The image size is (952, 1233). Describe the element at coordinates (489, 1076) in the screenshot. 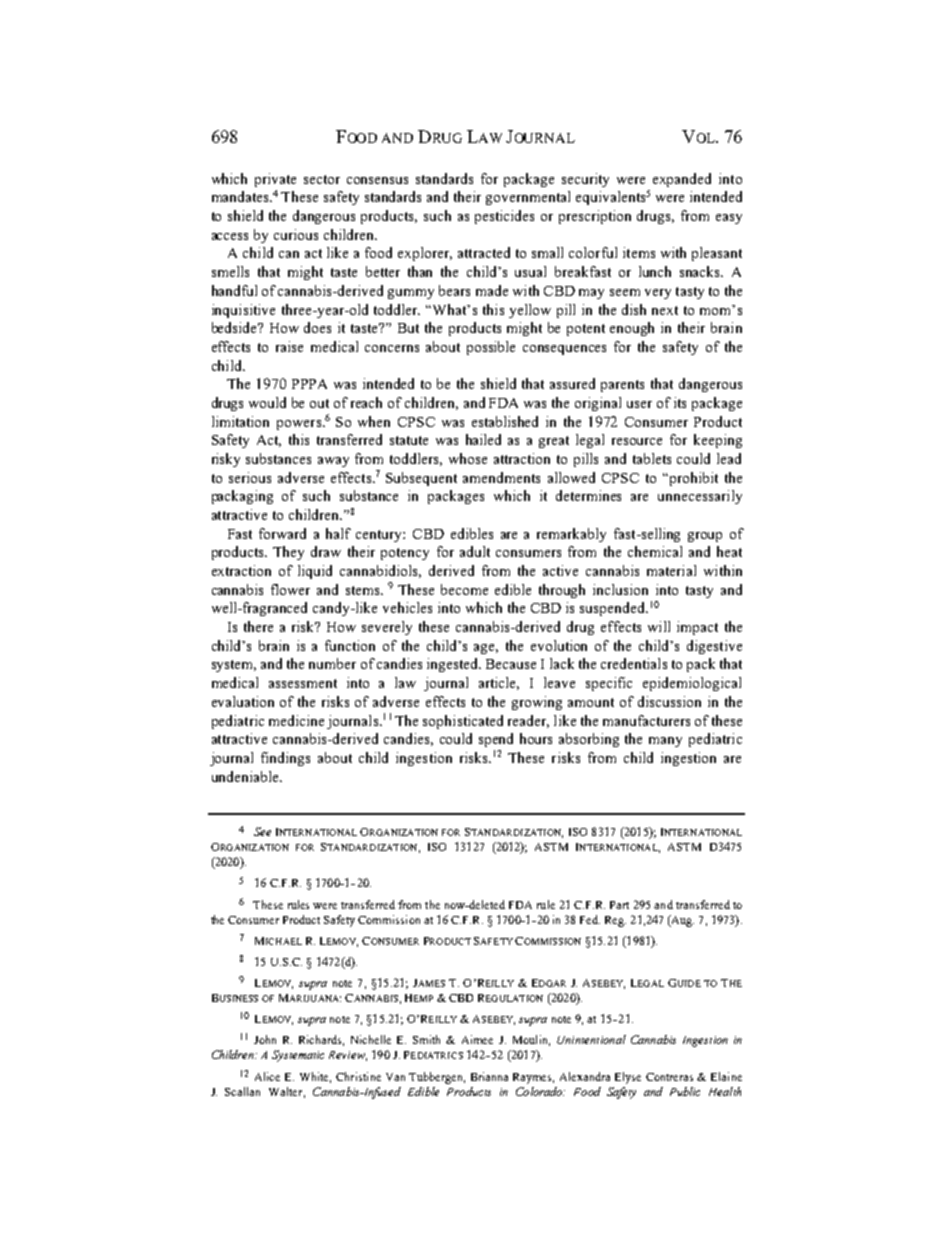

I see `Brianna` at that location.
